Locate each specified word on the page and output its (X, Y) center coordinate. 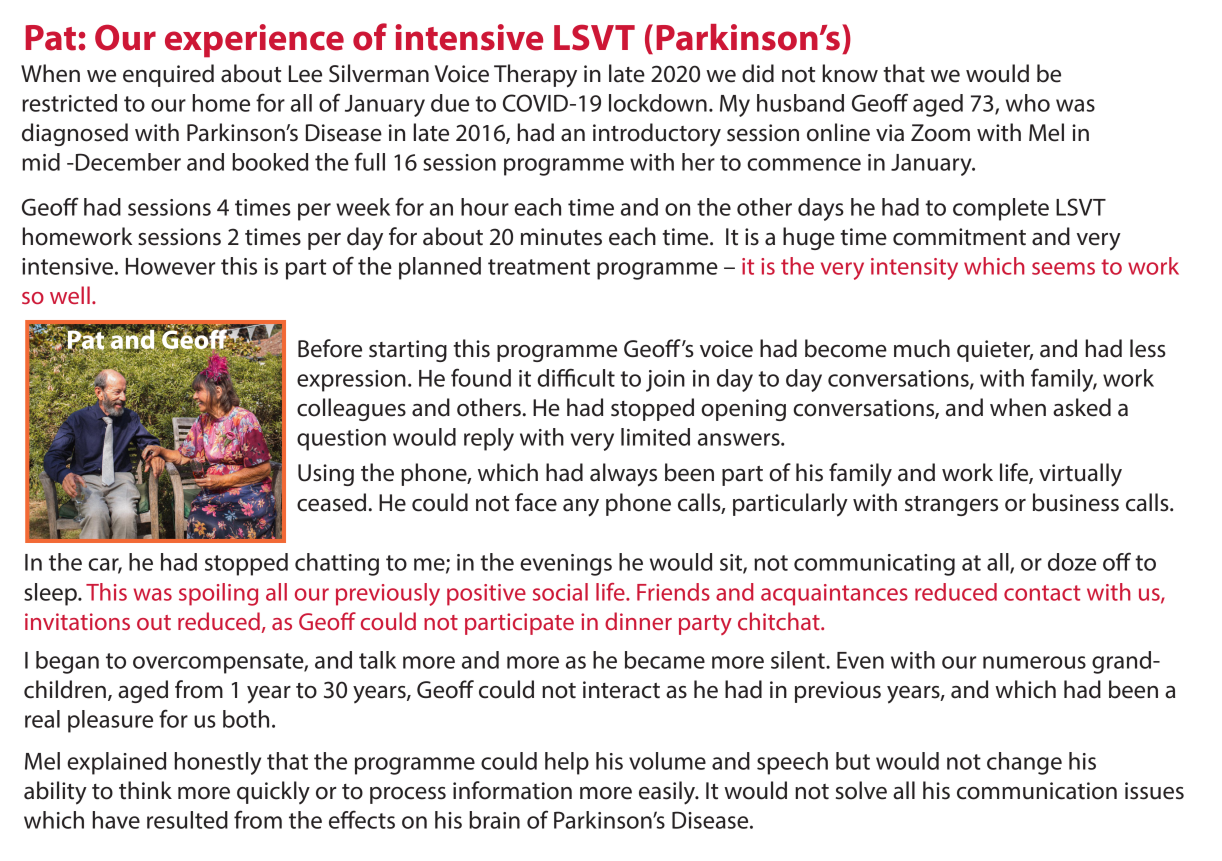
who (1028, 103)
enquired (168, 75)
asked (1082, 407)
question (341, 440)
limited (655, 437)
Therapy (535, 76)
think (145, 790)
